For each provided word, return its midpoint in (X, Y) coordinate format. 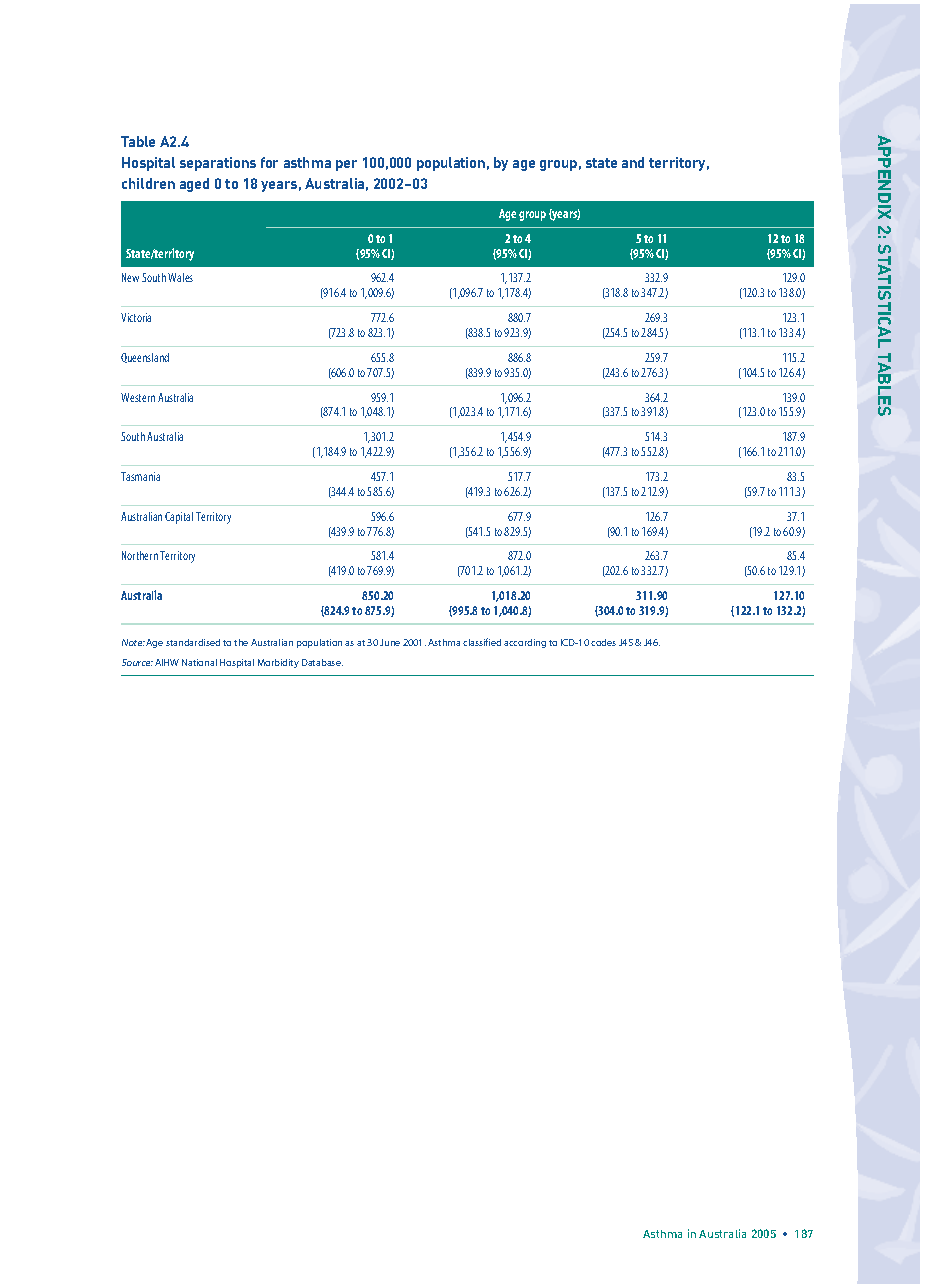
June (390, 642)
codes (603, 642)
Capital (179, 518)
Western (138, 397)
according (525, 643)
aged (194, 185)
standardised (193, 642)
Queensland (145, 358)
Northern (140, 555)
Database (322, 662)
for (269, 162)
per (346, 165)
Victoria (136, 317)
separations (218, 164)
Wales (180, 277)
